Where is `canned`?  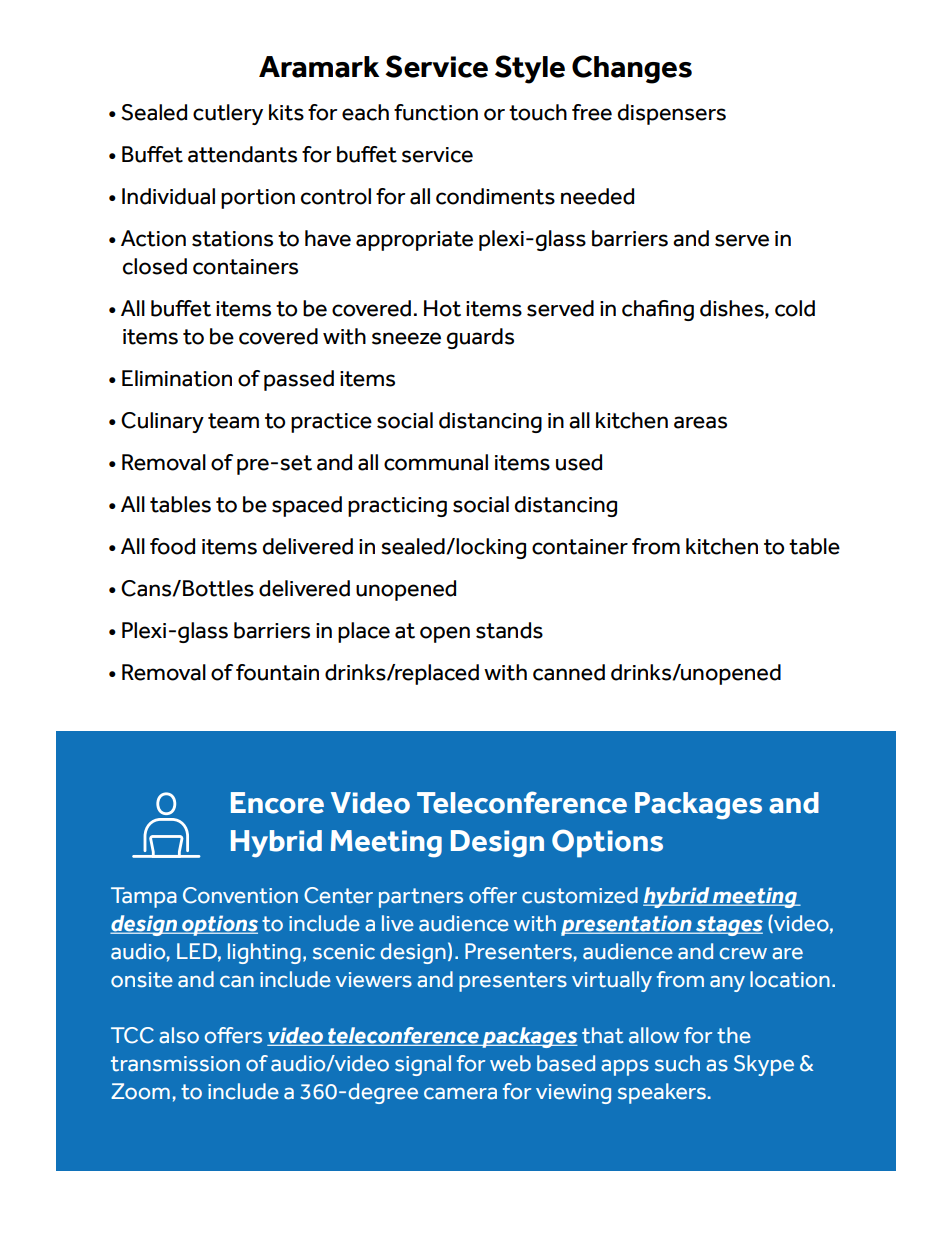
canned is located at coordinates (569, 672).
